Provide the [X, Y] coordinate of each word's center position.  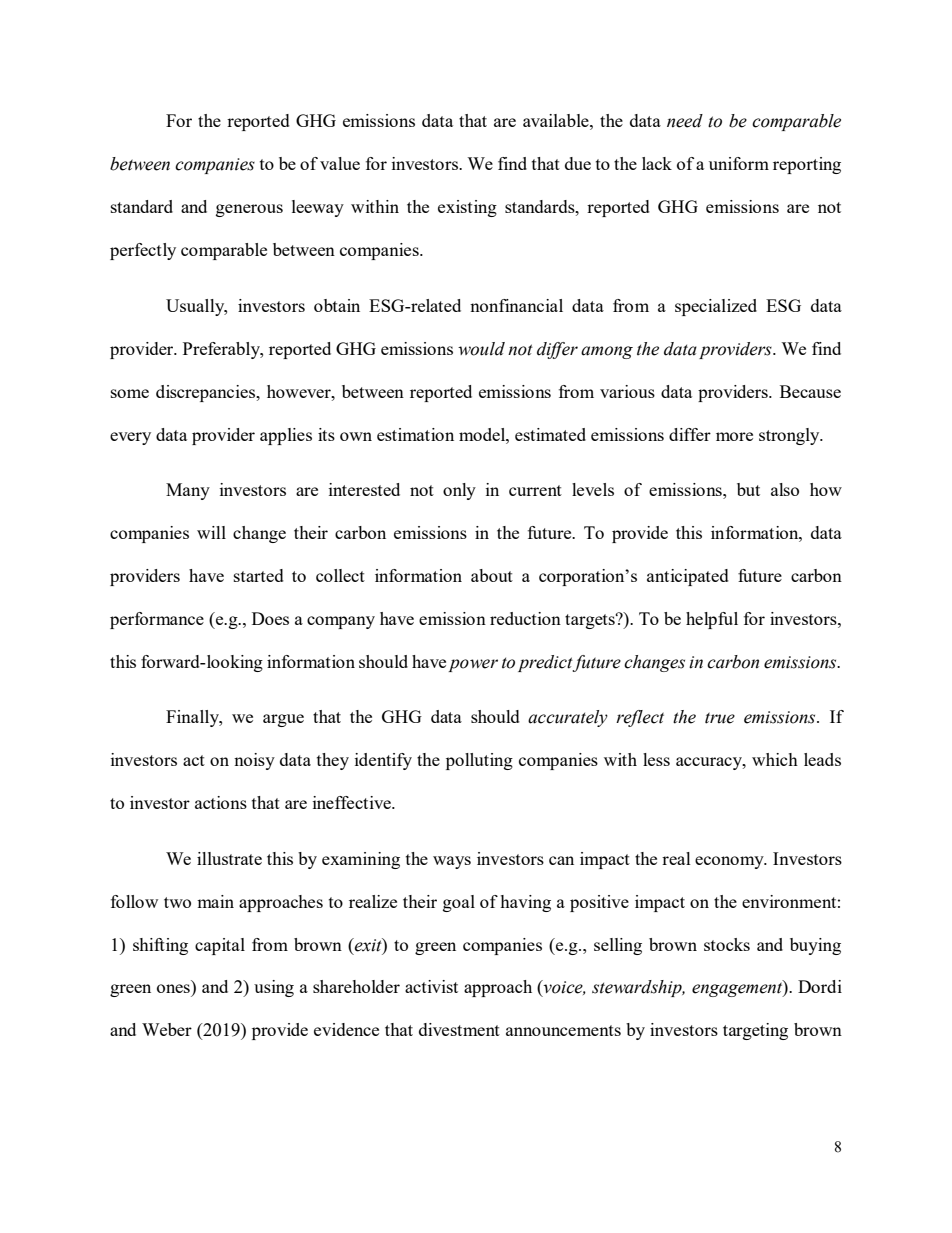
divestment [459, 1029]
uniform [739, 163]
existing [467, 208]
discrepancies [207, 393]
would [481, 349]
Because [810, 391]
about [492, 575]
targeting [755, 1031]
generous [249, 210]
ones [173, 988]
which [775, 759]
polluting [479, 761]
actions [221, 802]
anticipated [688, 577]
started [259, 575]
